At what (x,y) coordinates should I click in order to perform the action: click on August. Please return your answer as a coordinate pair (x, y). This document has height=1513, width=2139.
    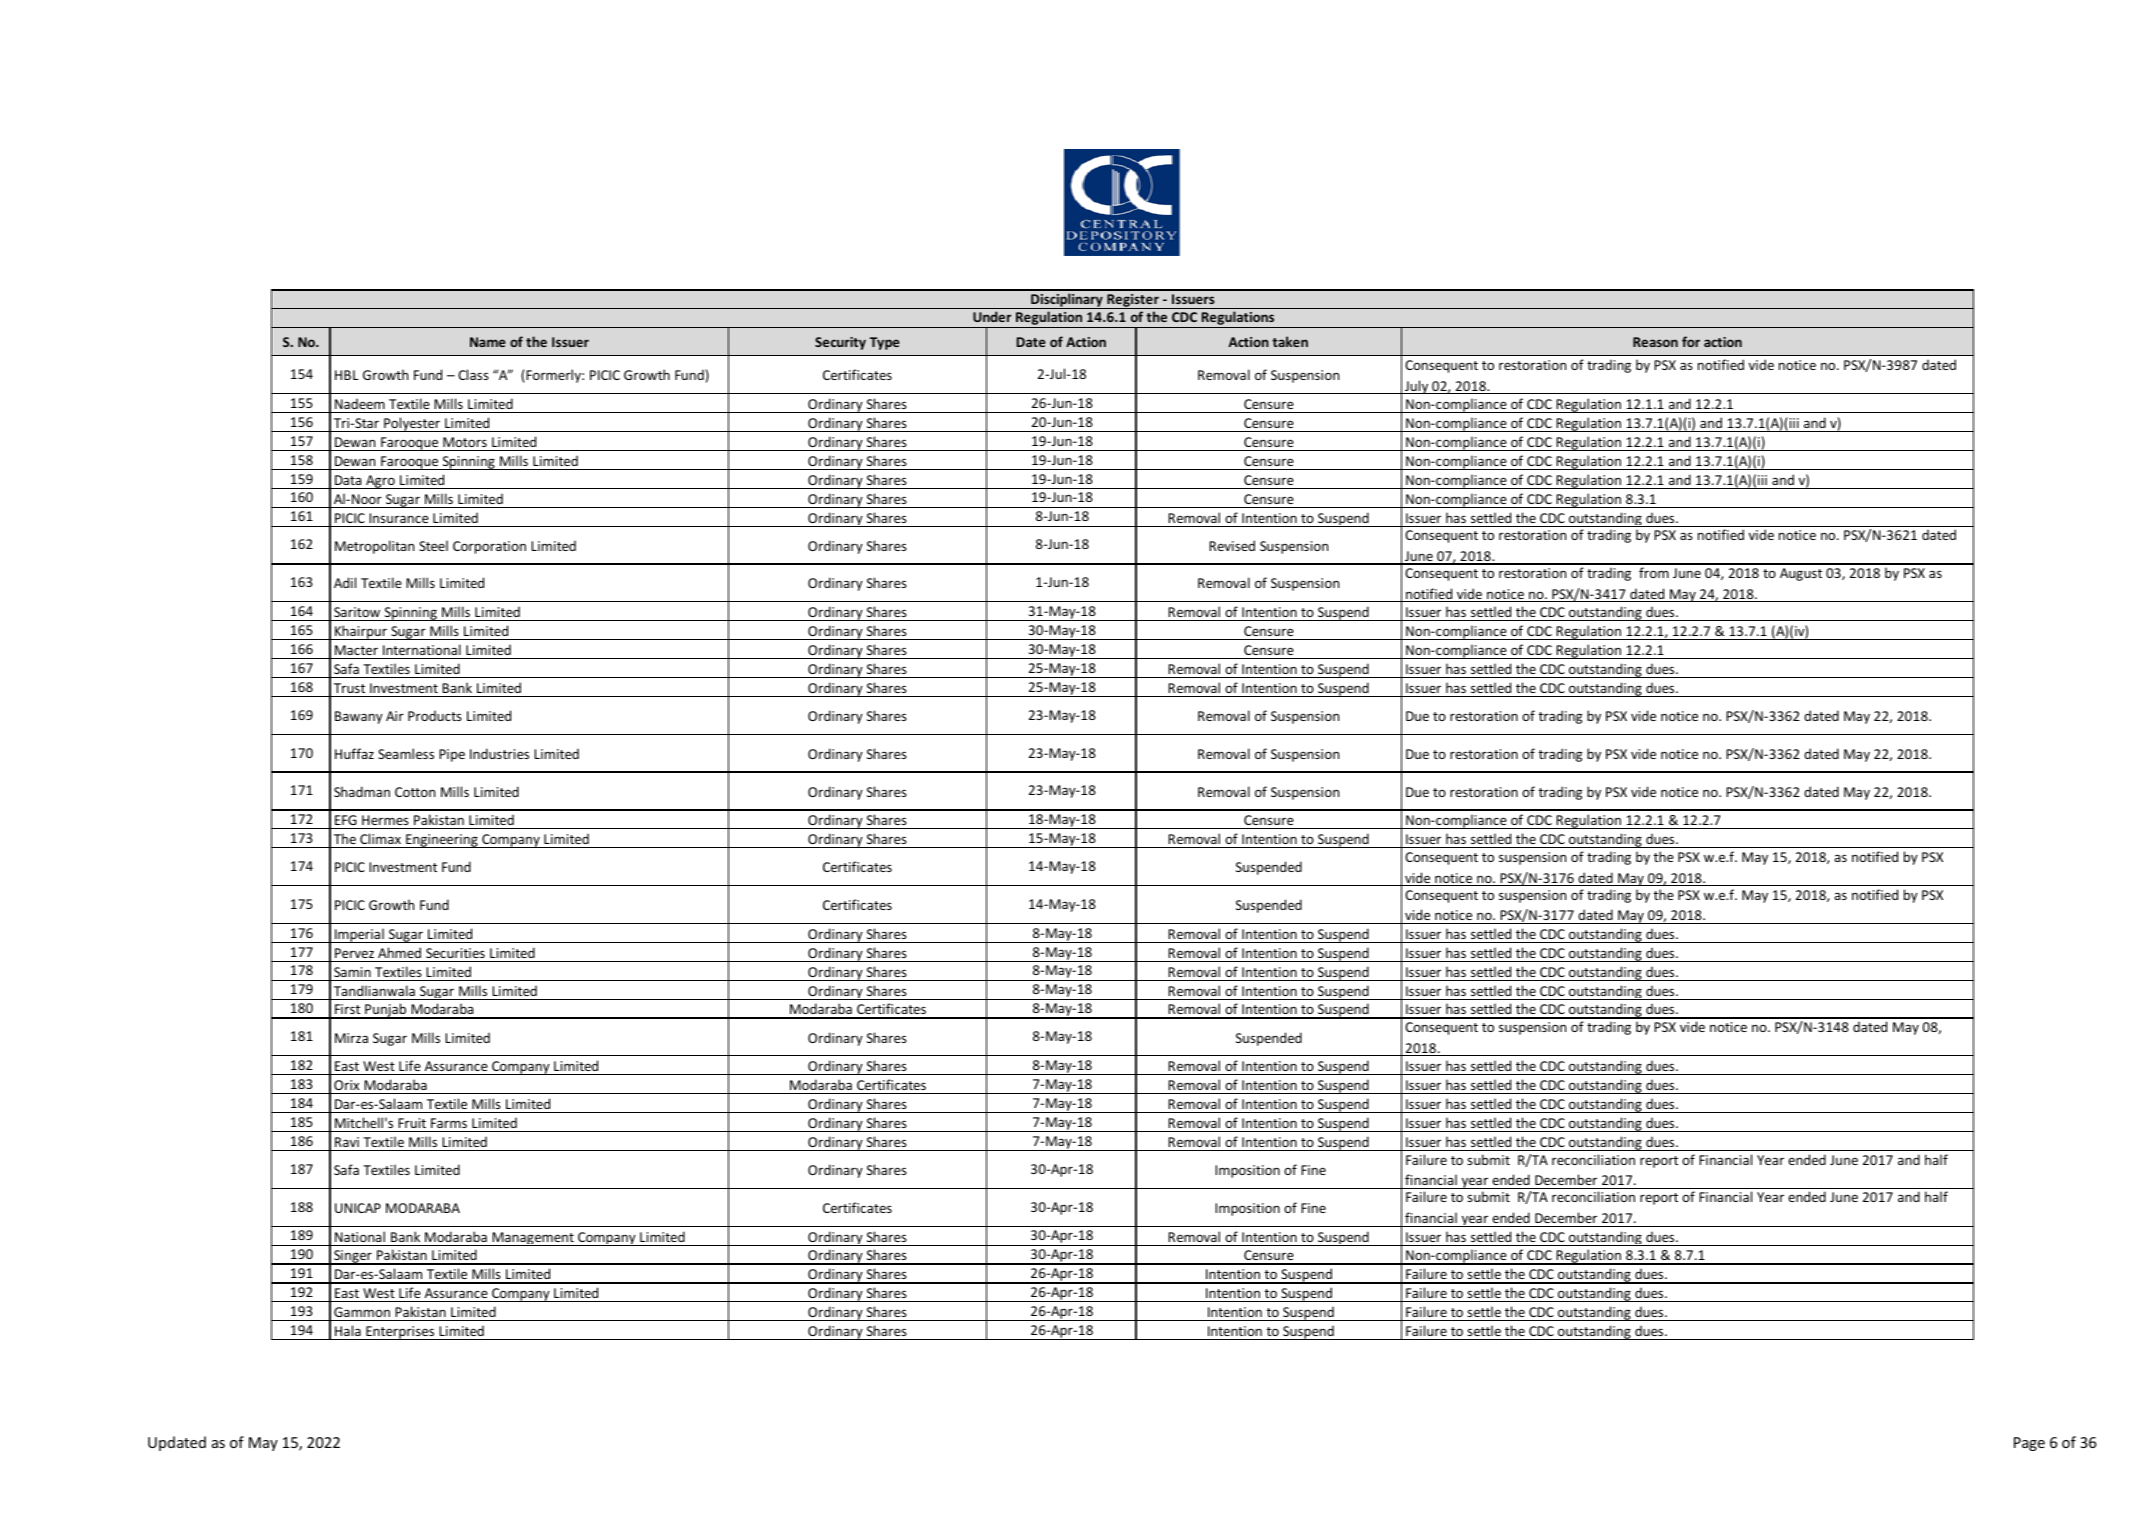
    Looking at the image, I should click on (1801, 574).
